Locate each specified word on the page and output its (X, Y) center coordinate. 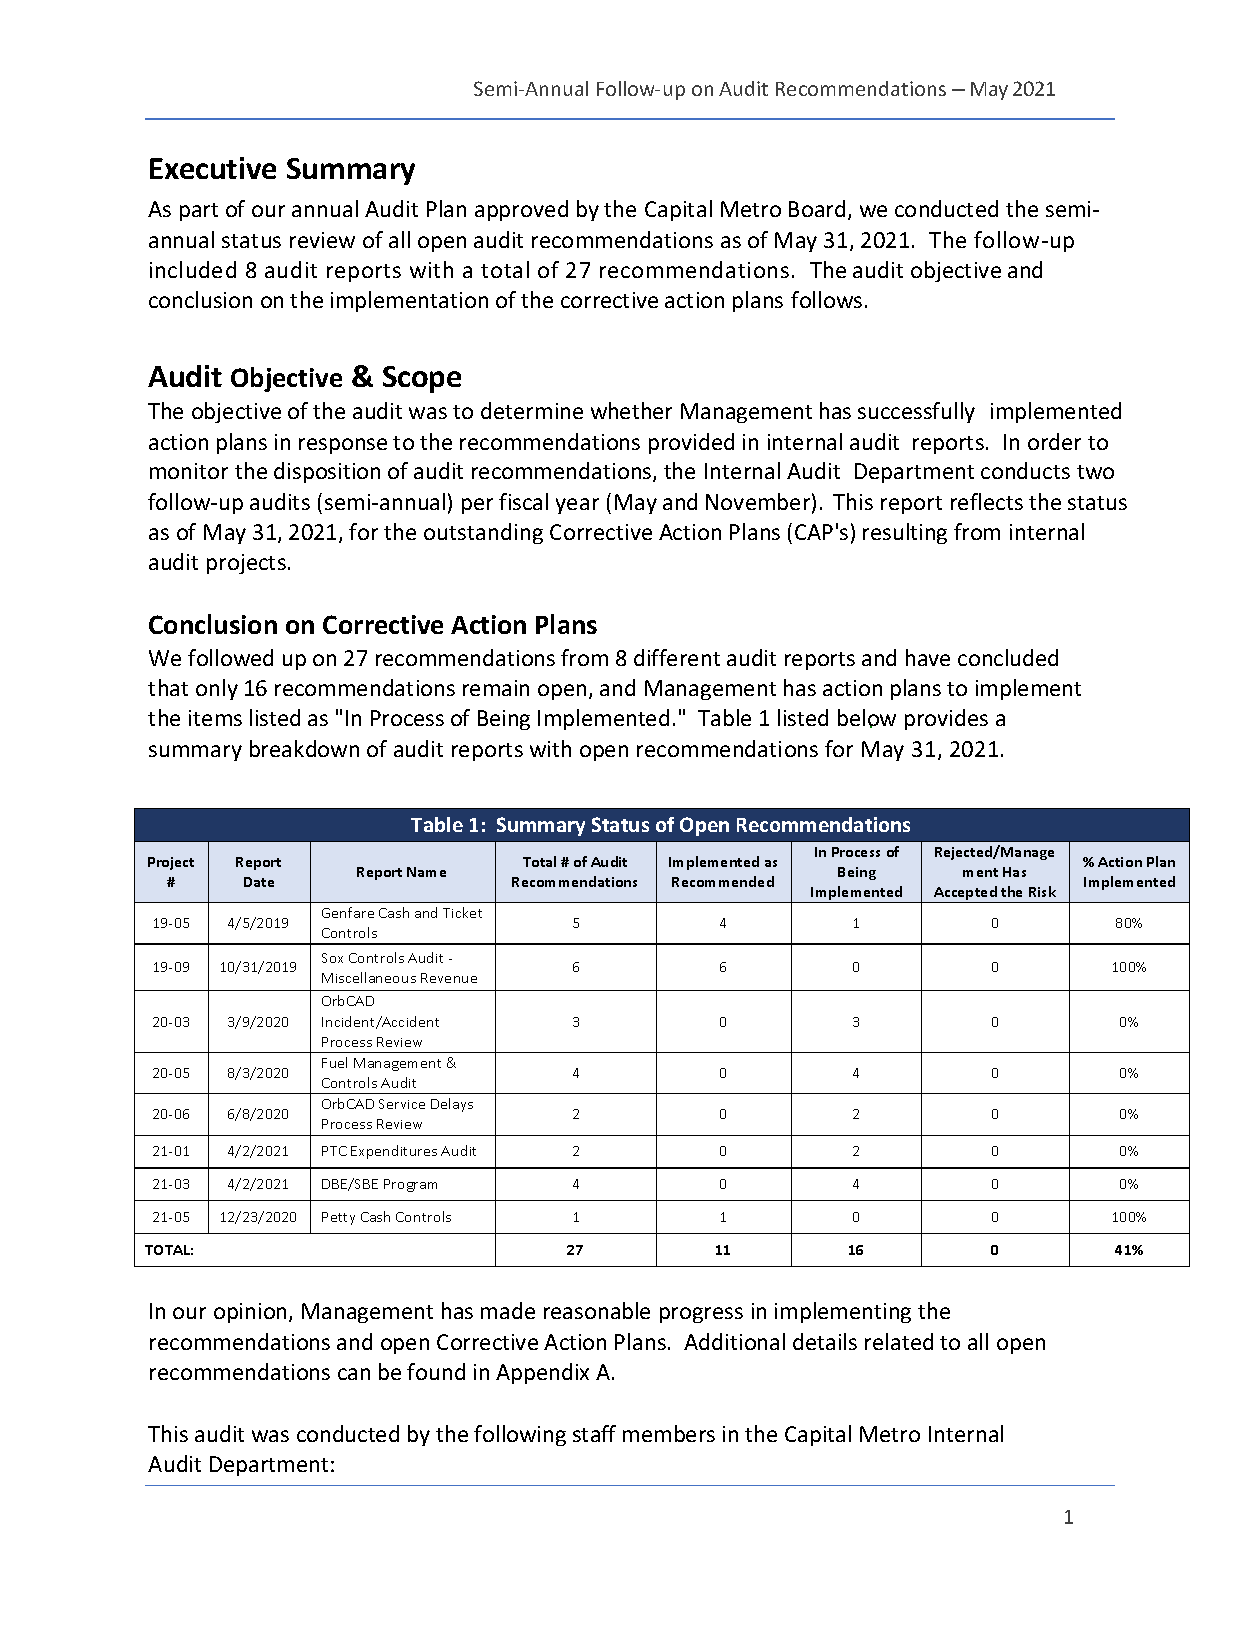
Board (817, 208)
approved (521, 210)
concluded (1008, 657)
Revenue (449, 978)
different (677, 657)
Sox (332, 958)
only (217, 689)
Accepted (965, 894)
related (899, 1341)
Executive (213, 168)
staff (594, 1433)
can (354, 1374)
